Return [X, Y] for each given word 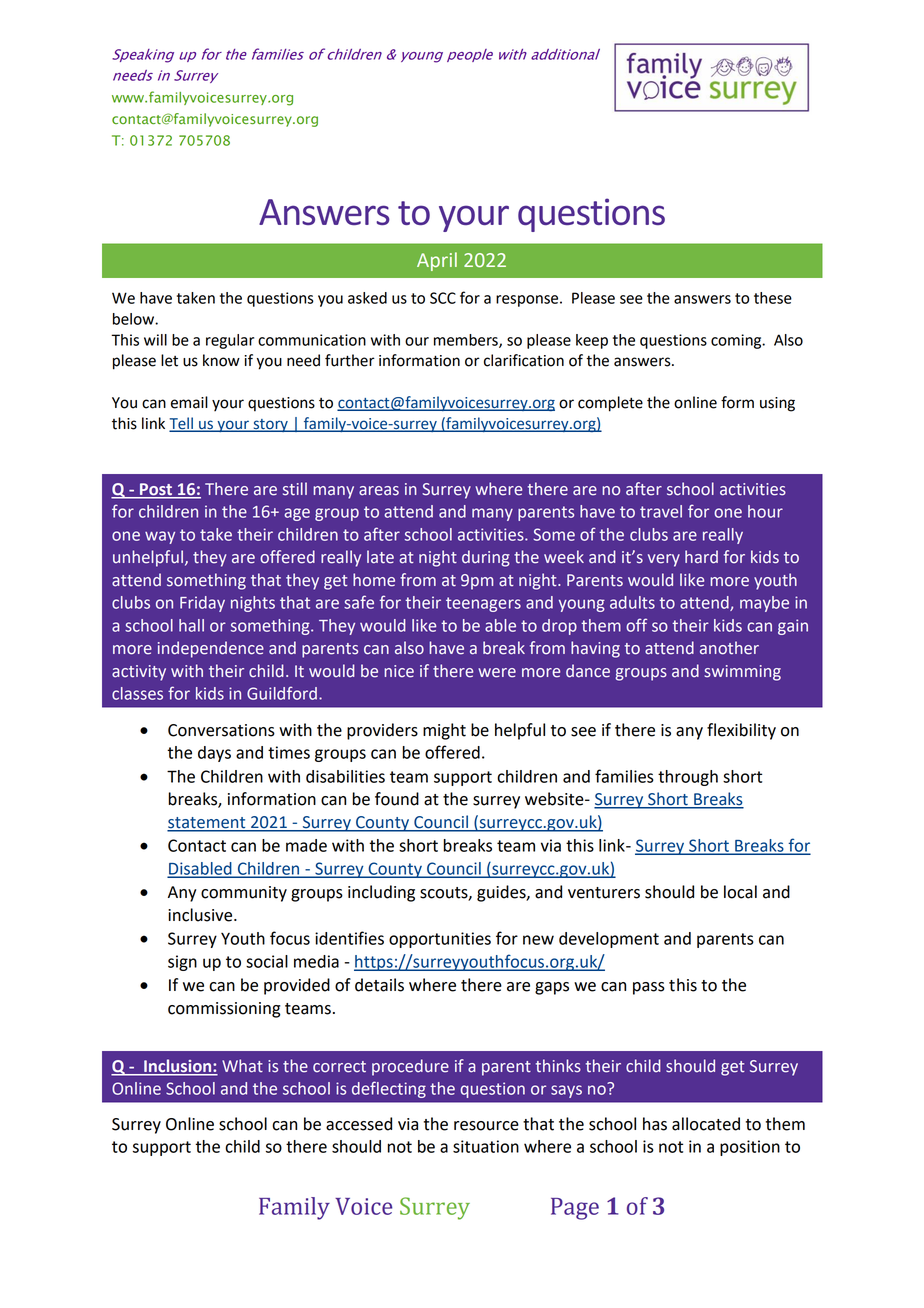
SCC [443, 298]
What [242, 1066]
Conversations [221, 730]
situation [486, 1146]
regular [230, 341]
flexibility [741, 731]
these [773, 298]
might [444, 731]
